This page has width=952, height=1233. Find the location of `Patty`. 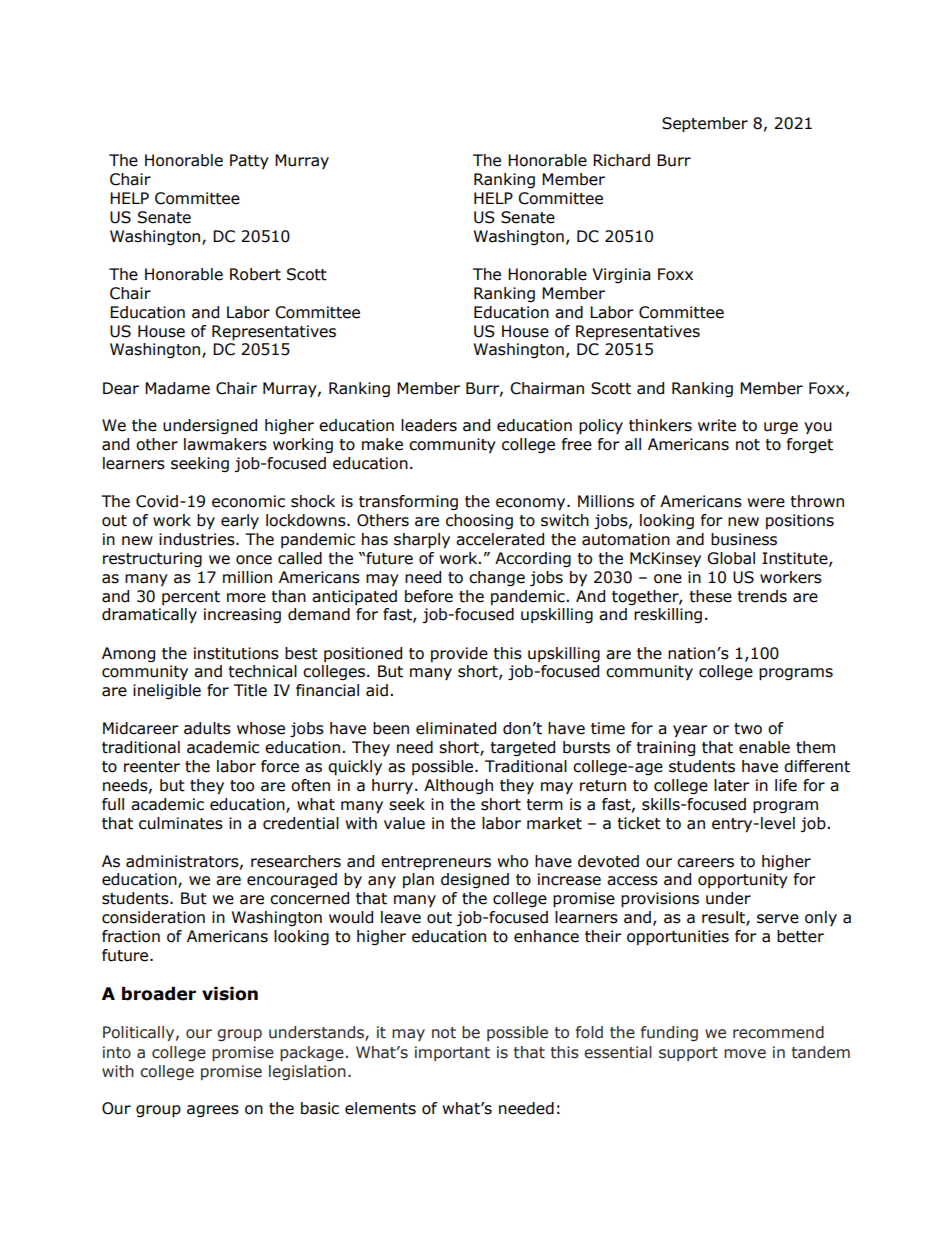

Patty is located at coordinates (249, 162).
